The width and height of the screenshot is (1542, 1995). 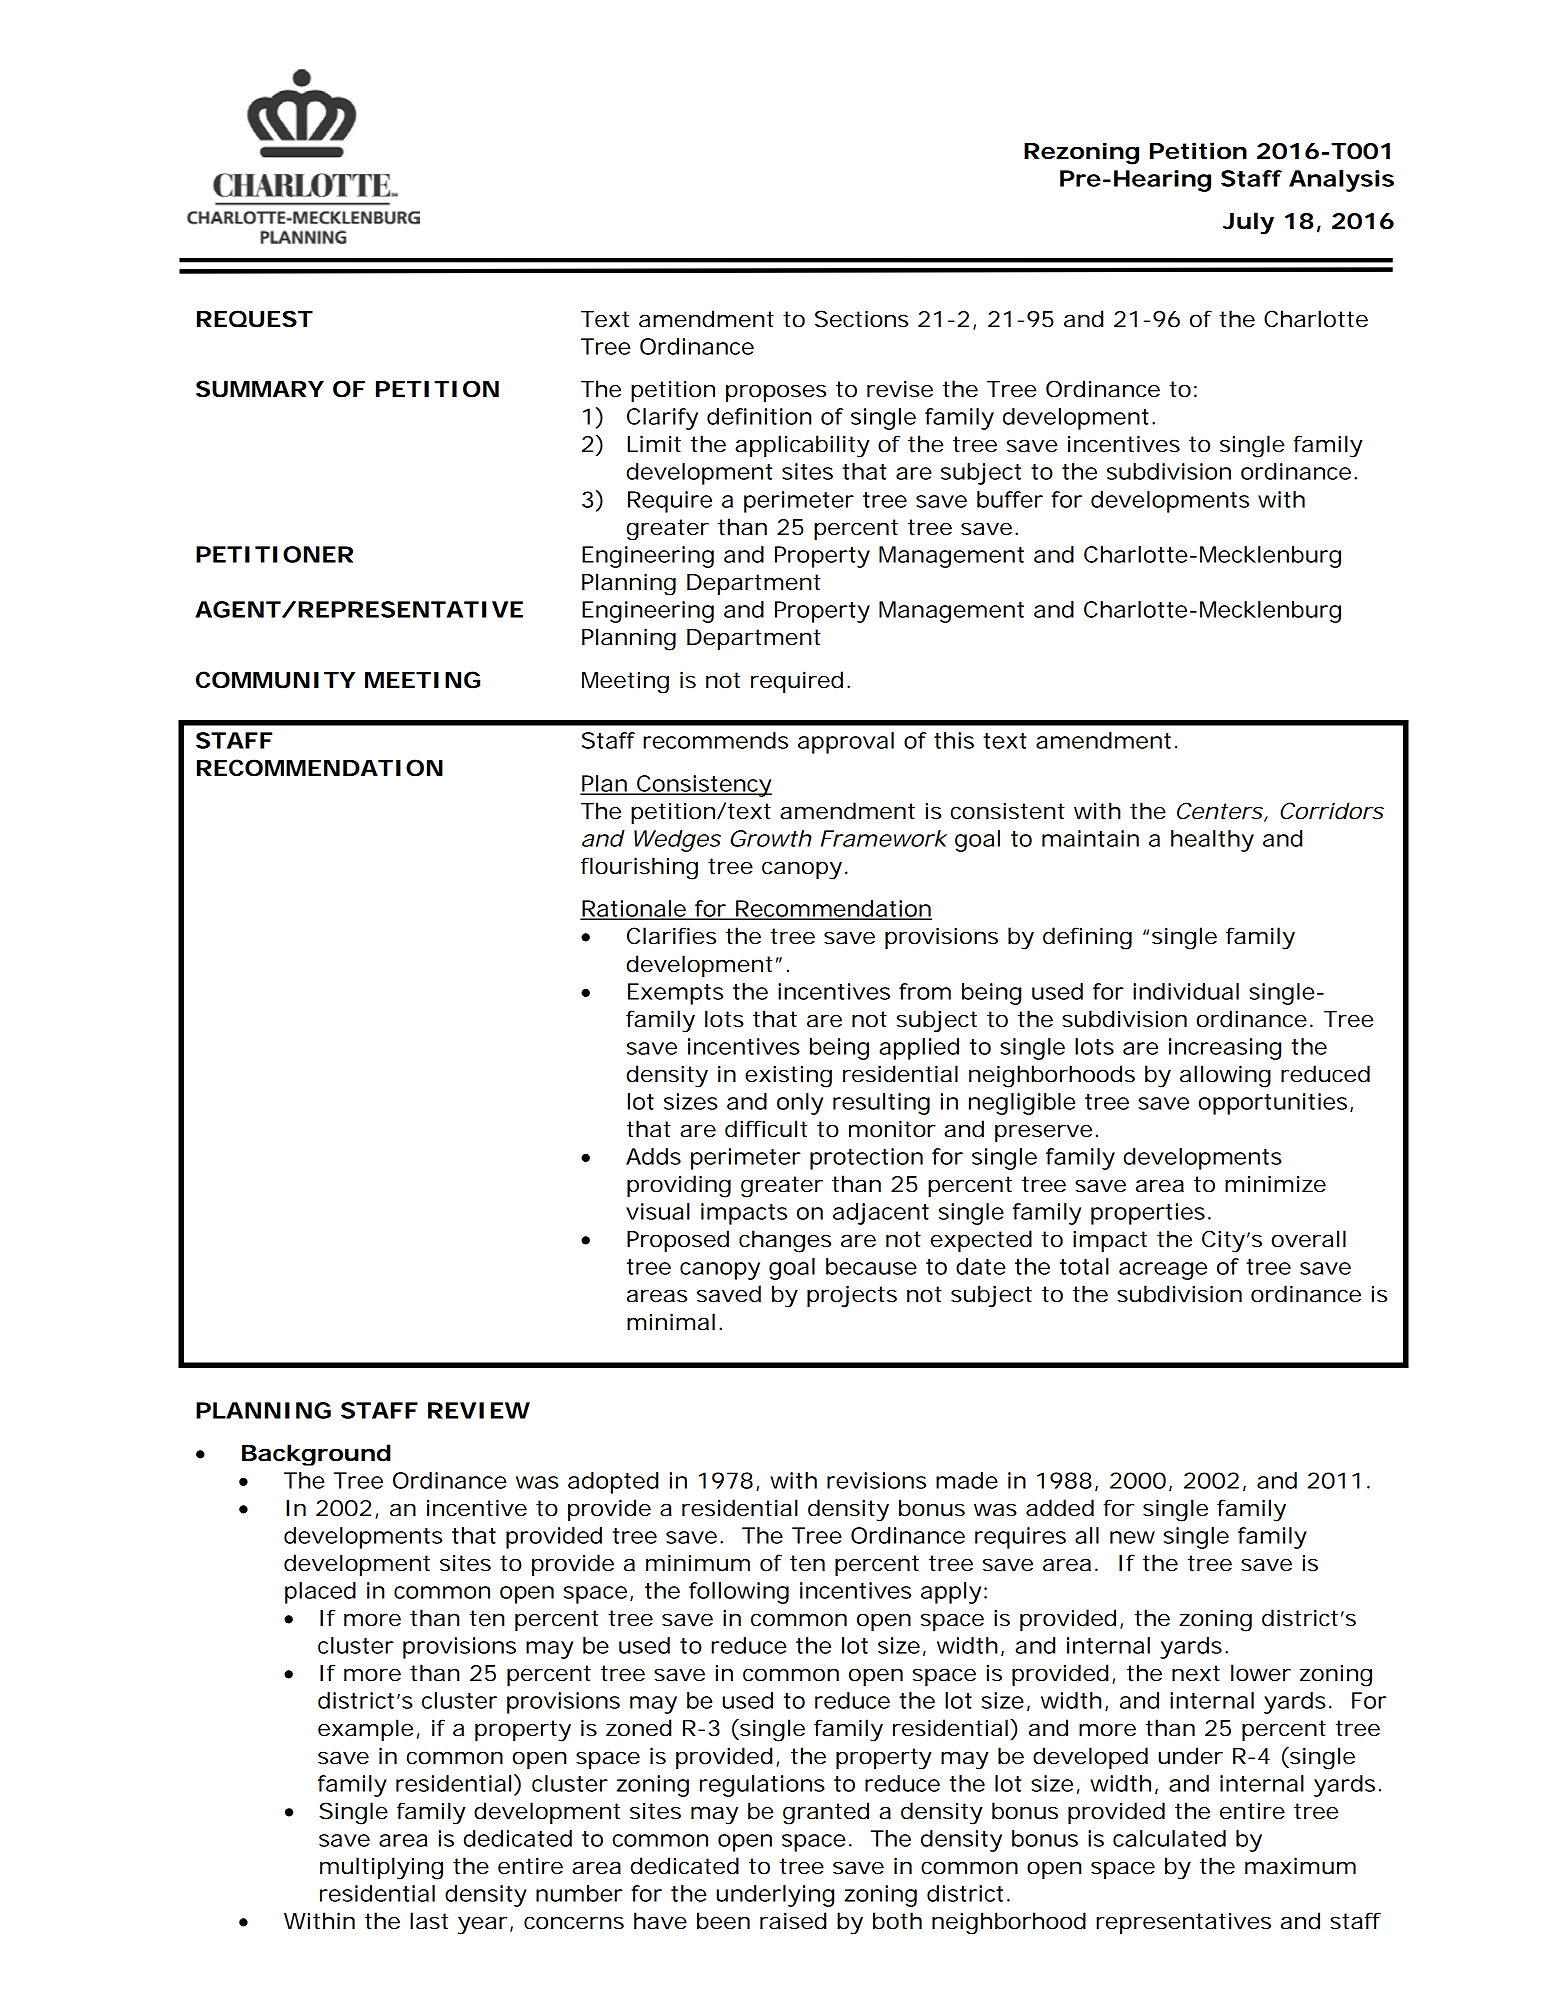 I want to click on raised, so click(x=793, y=1921).
